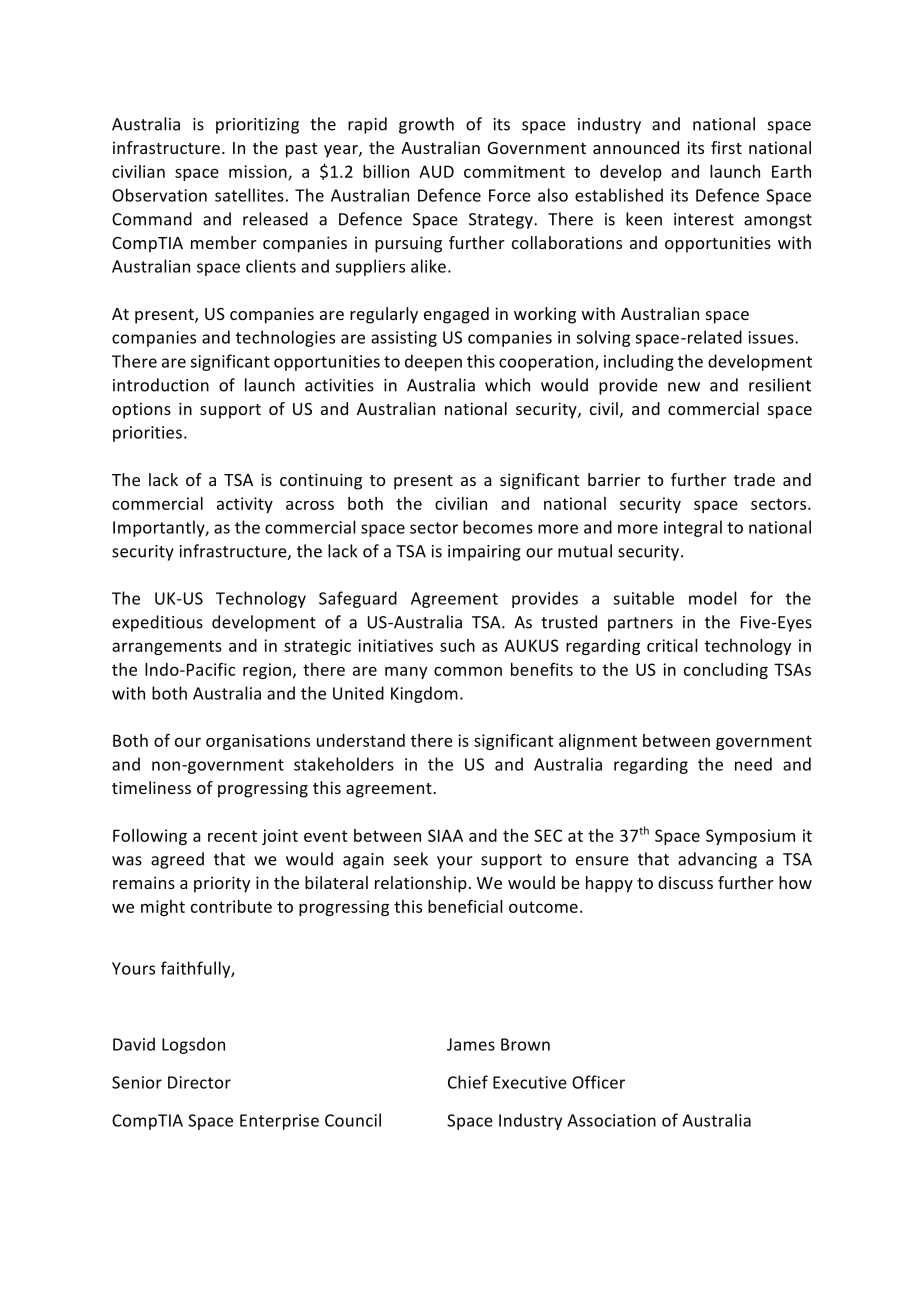 The width and height of the screenshot is (924, 1308). Describe the element at coordinates (457, 645) in the screenshot. I see `such` at that location.
